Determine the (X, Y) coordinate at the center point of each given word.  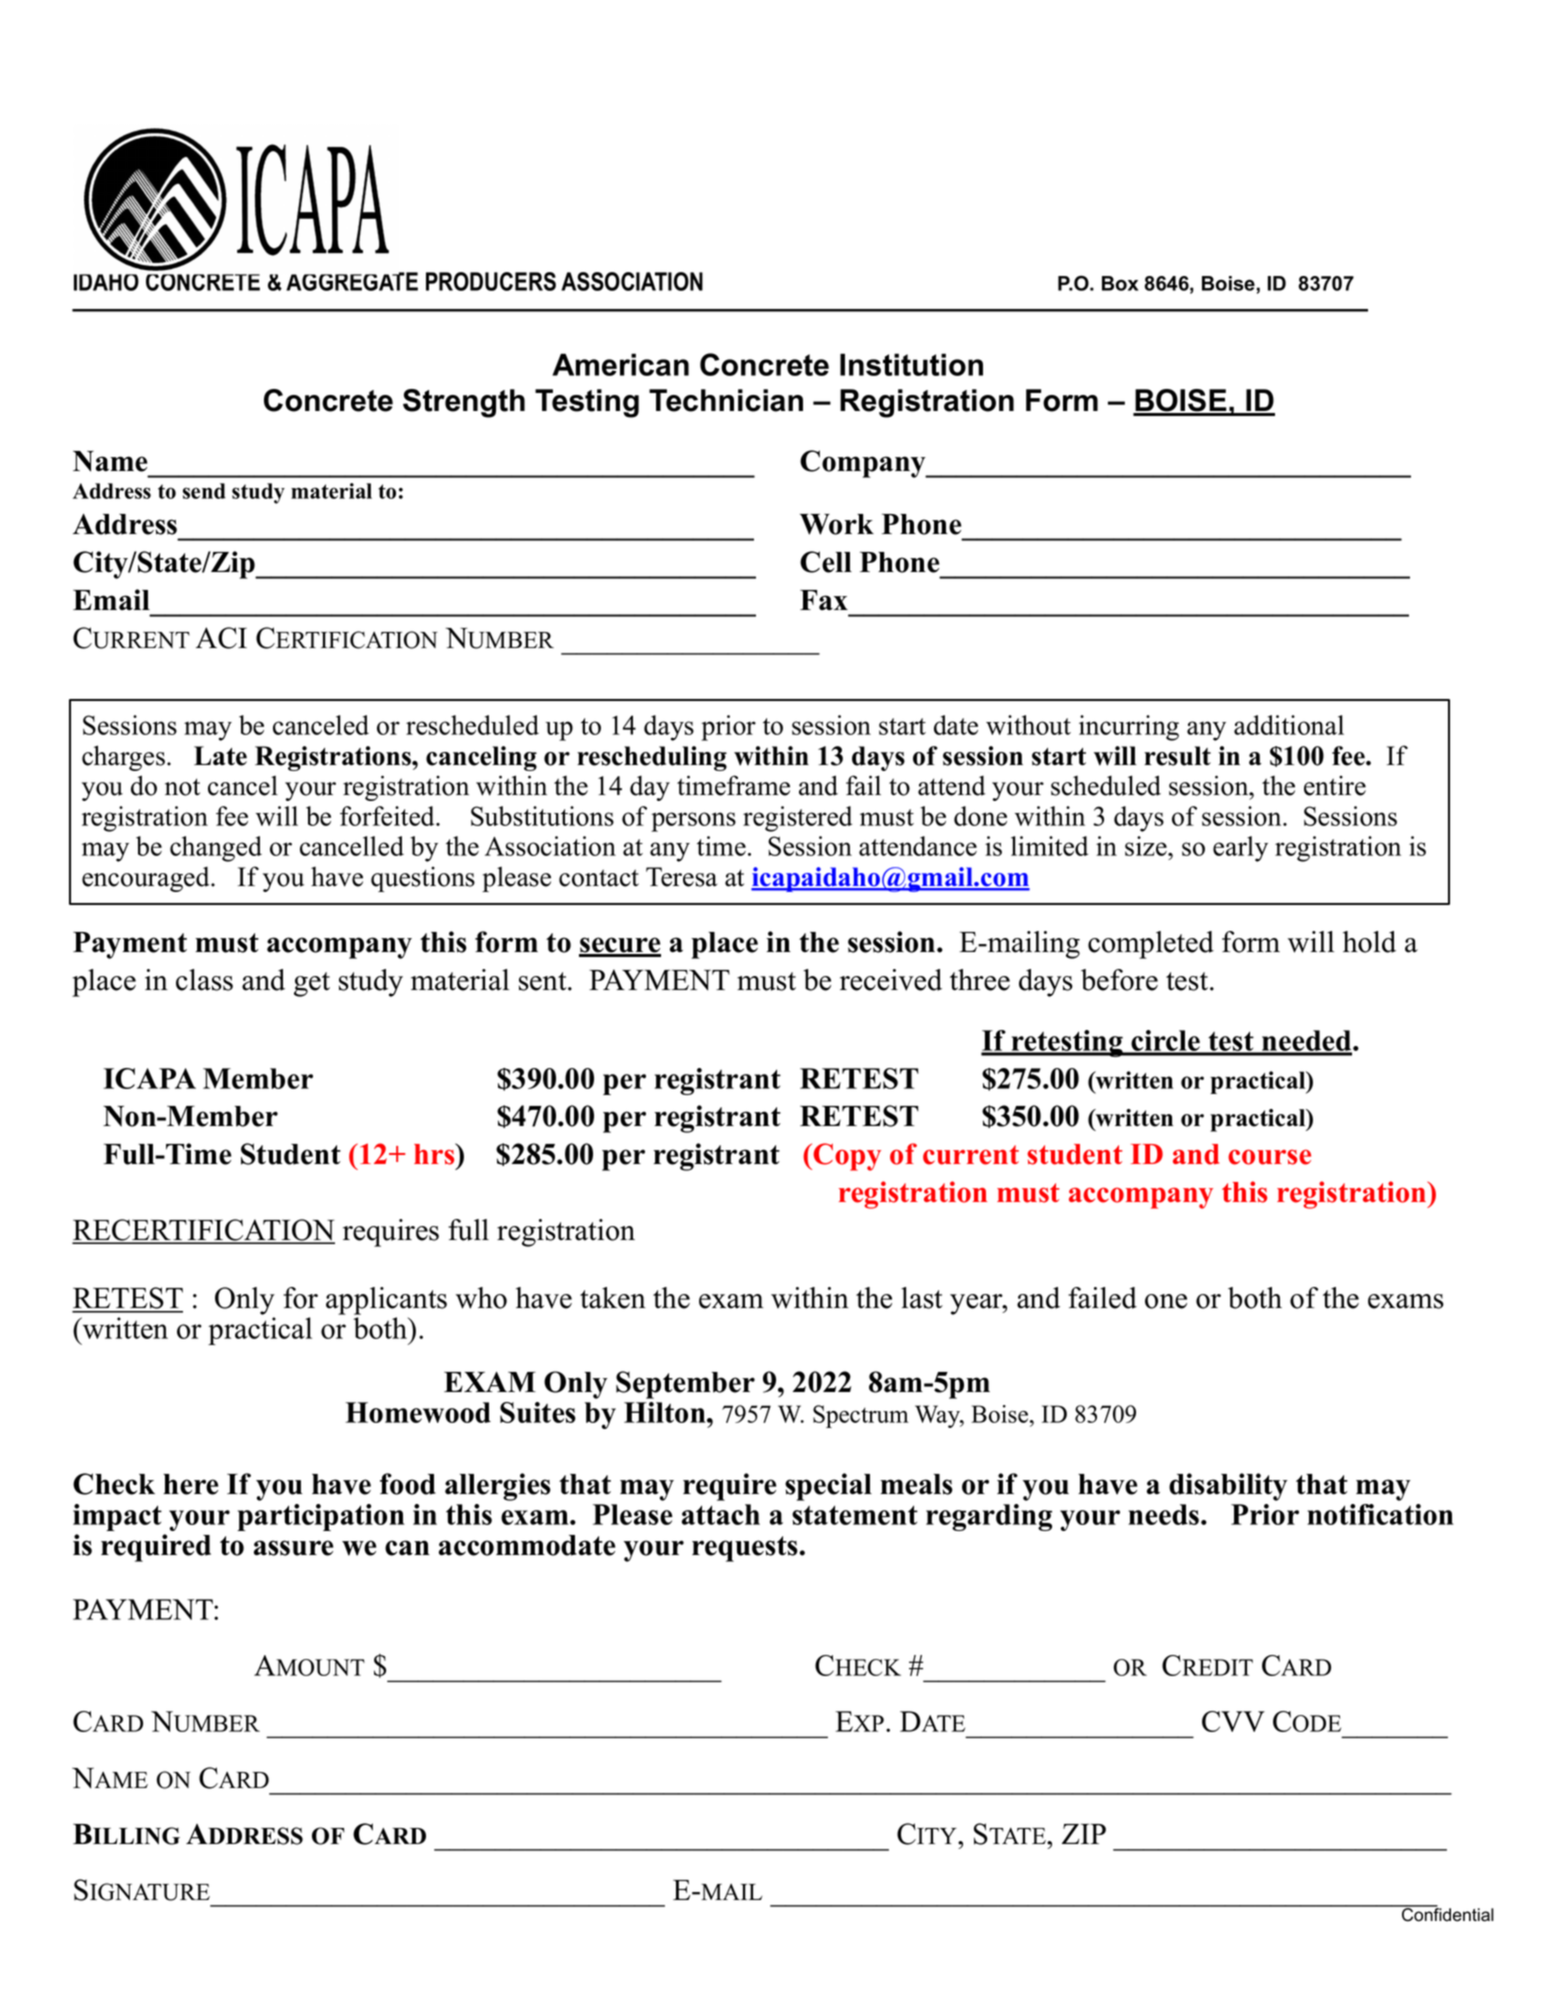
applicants (386, 1301)
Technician (726, 400)
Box (1120, 283)
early (1240, 849)
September (685, 1385)
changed (216, 849)
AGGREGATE (352, 281)
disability (1228, 1487)
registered (797, 819)
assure (293, 1548)
